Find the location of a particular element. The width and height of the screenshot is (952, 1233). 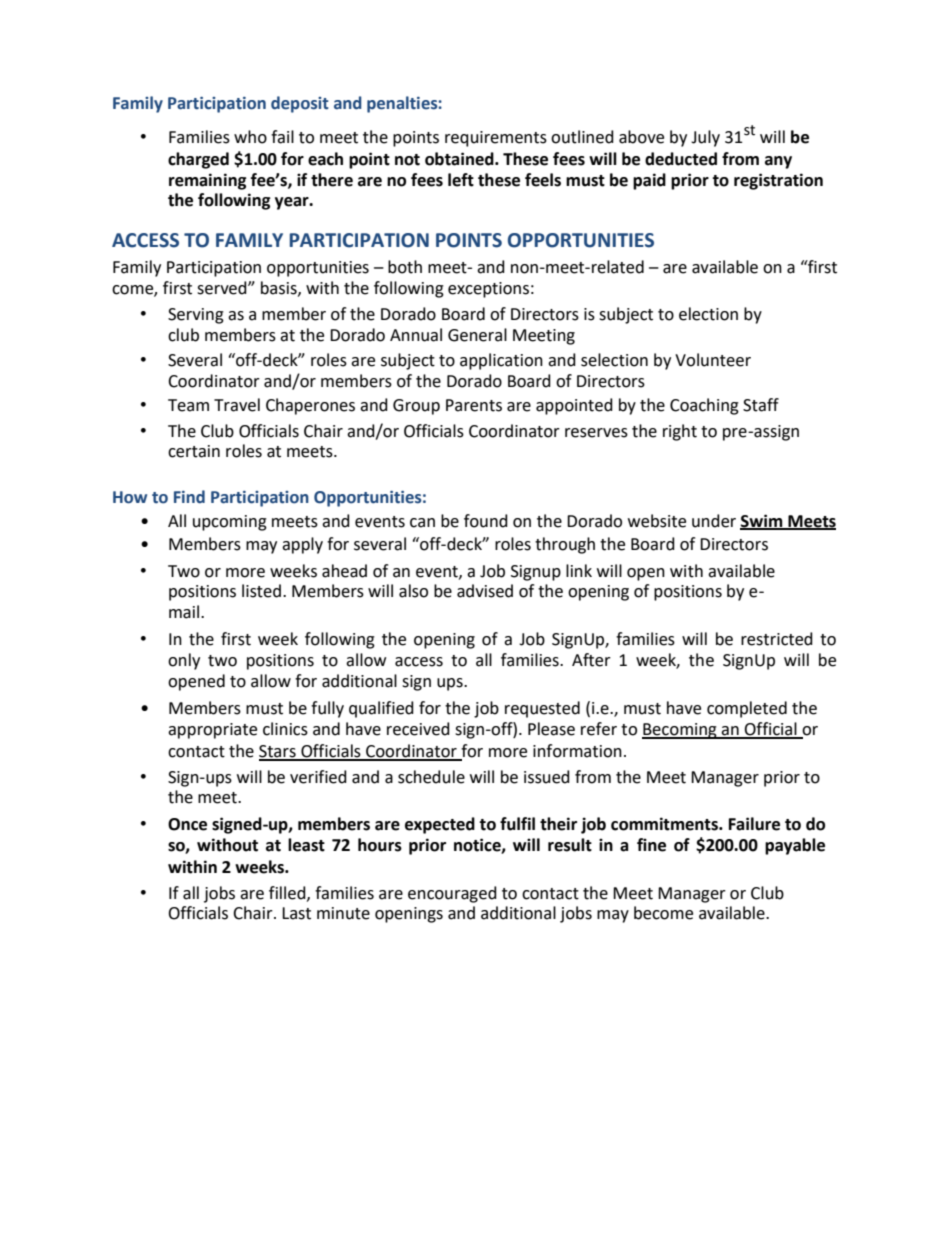

fine is located at coordinates (651, 845).
